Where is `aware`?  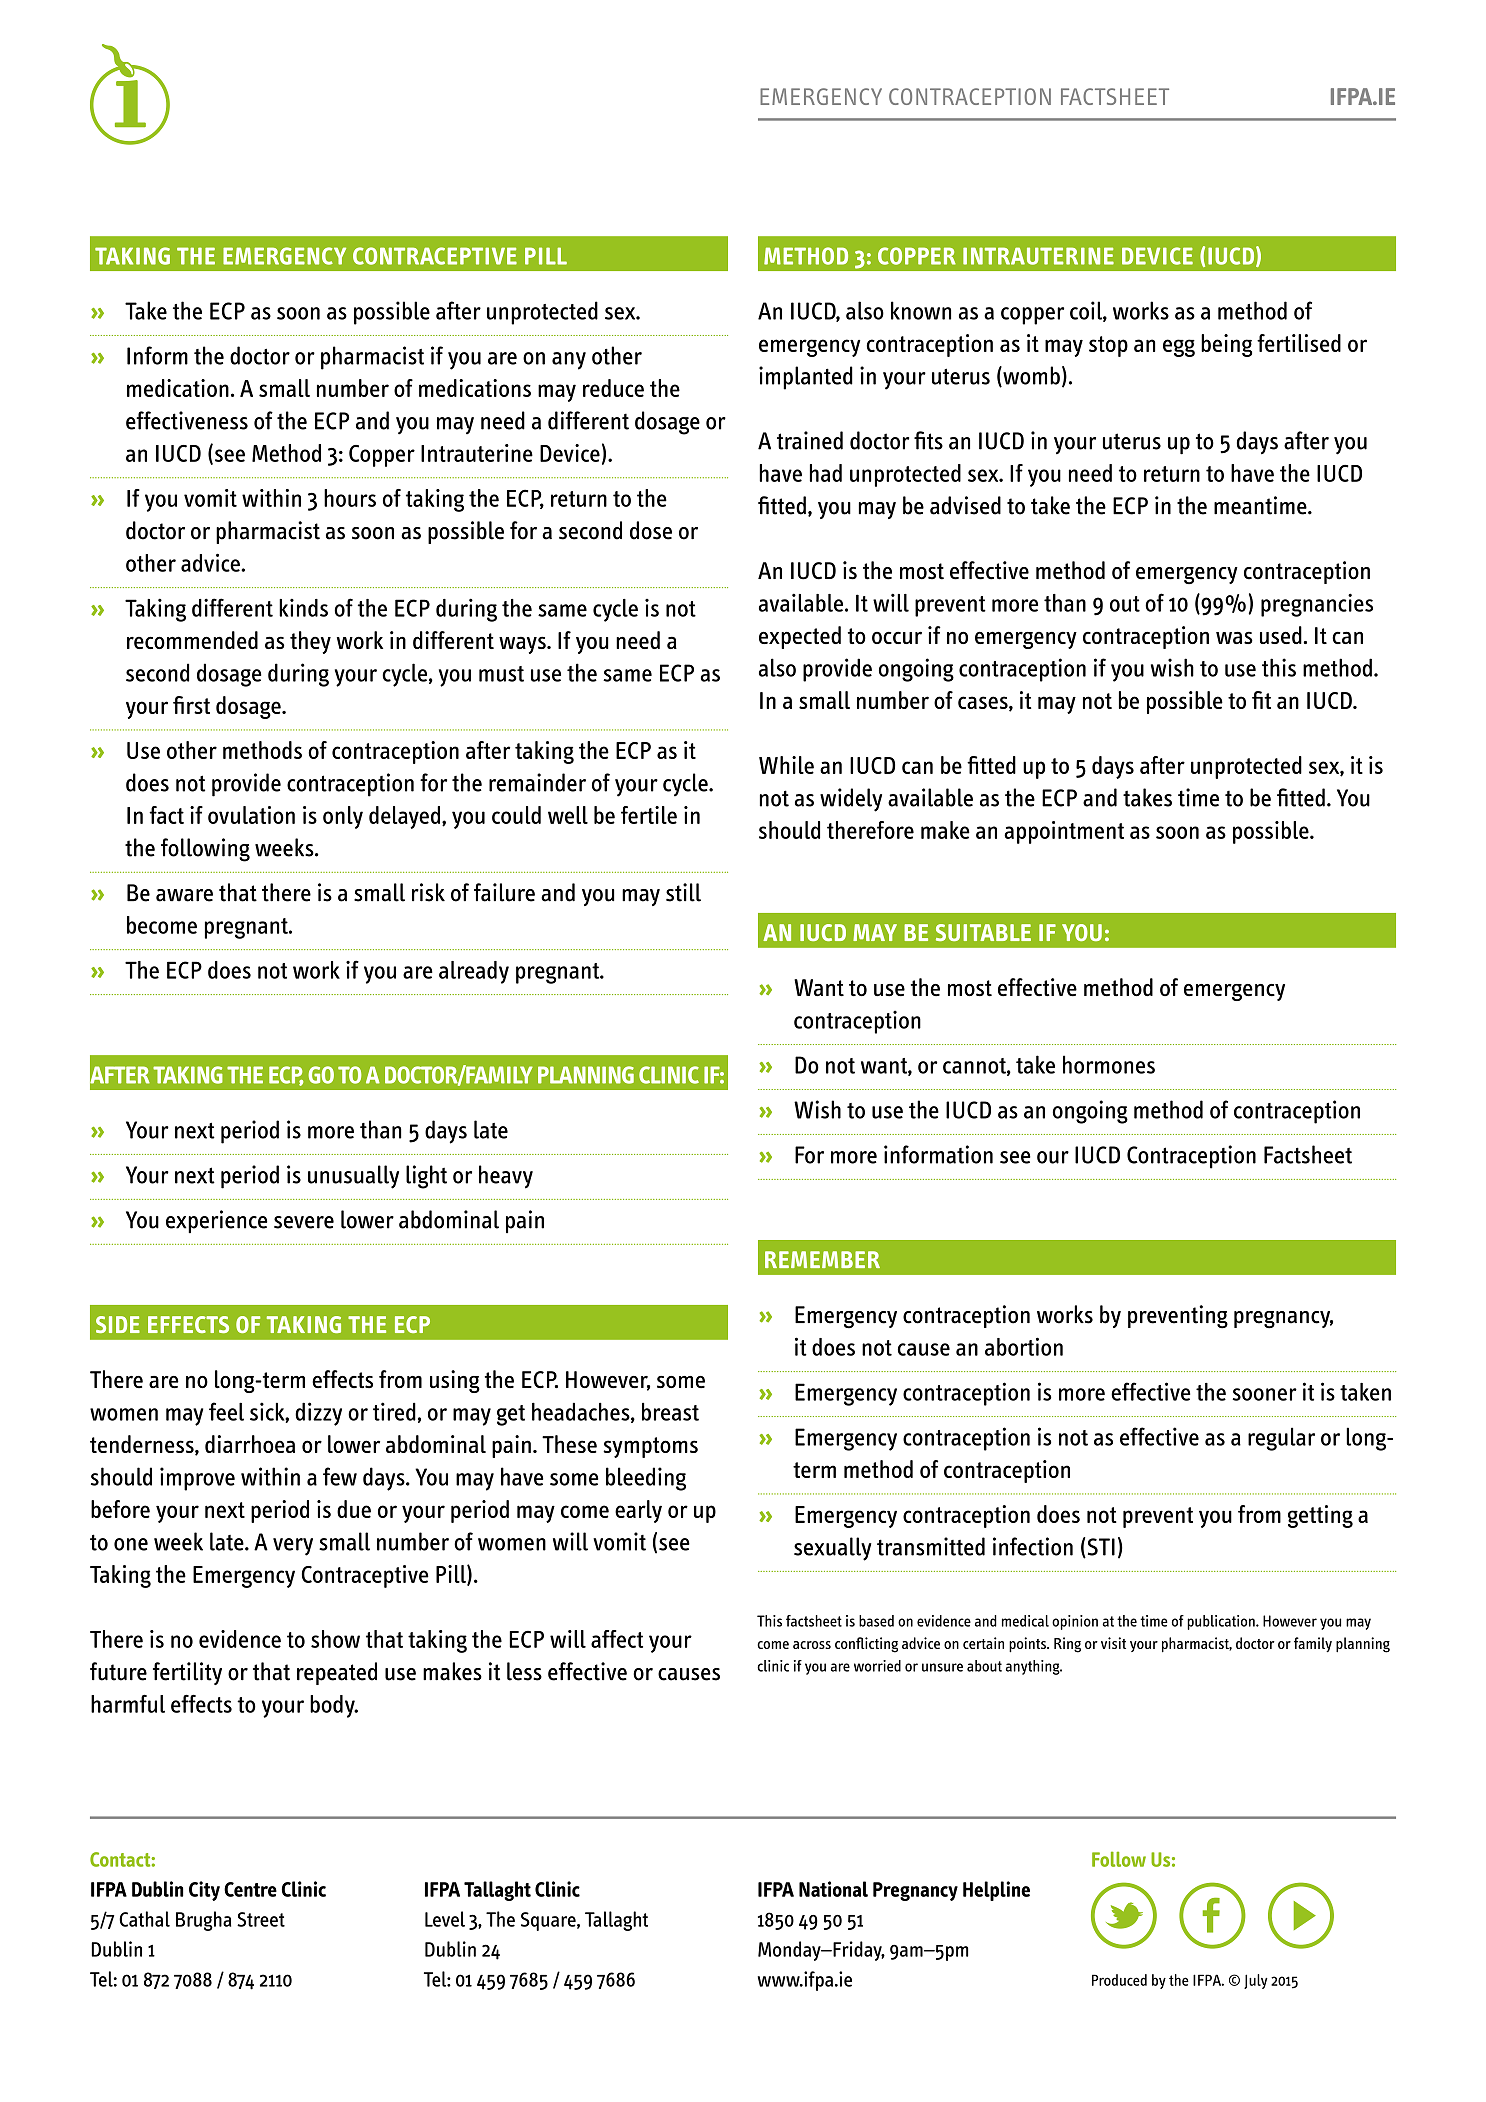 aware is located at coordinates (184, 895).
